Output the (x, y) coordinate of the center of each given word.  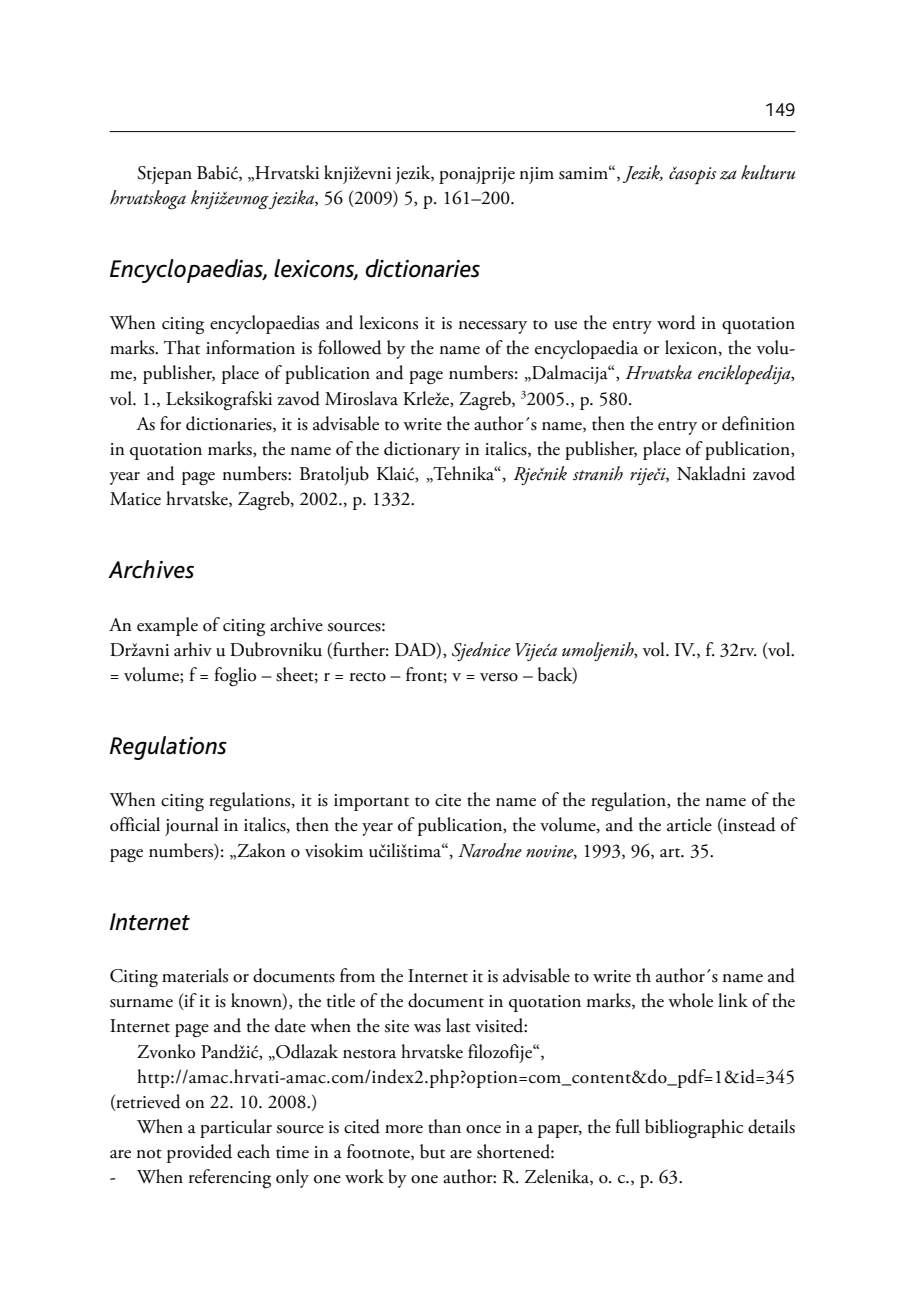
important (371, 802)
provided (199, 1153)
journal (192, 826)
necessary (493, 327)
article (689, 824)
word (676, 322)
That (182, 347)
